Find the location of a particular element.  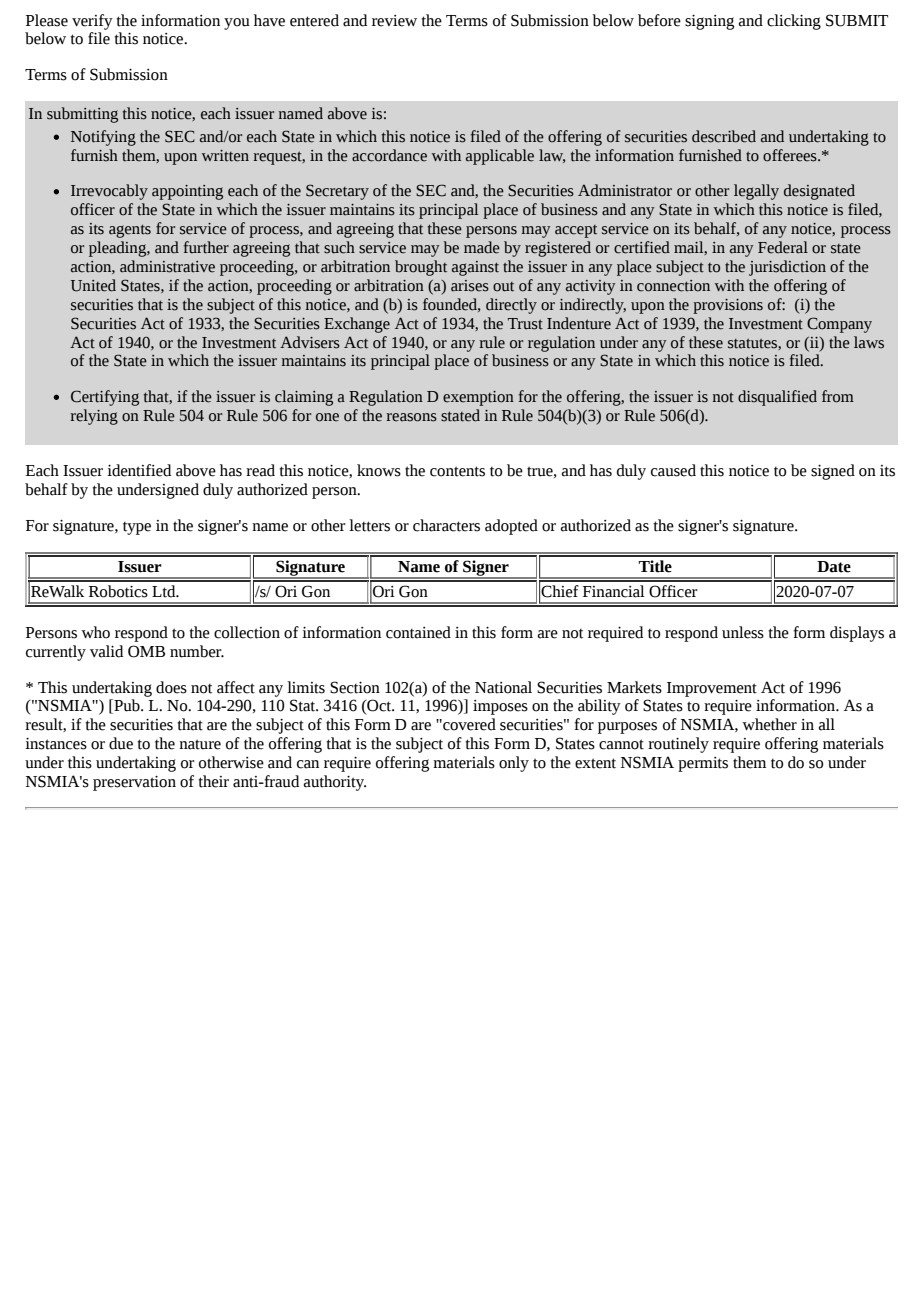

exemption is located at coordinates (478, 398).
